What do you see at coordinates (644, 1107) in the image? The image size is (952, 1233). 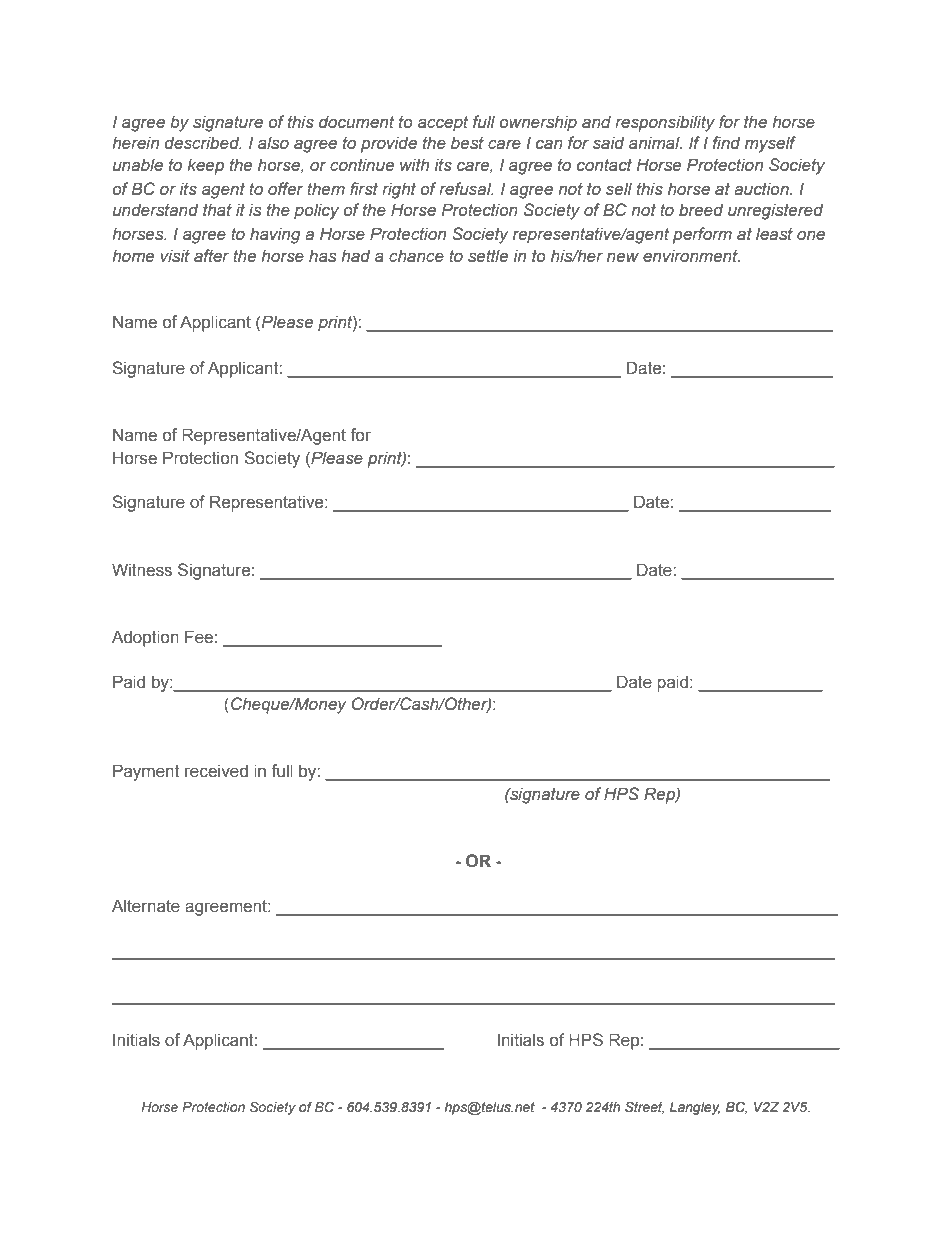 I see `Street` at bounding box center [644, 1107].
